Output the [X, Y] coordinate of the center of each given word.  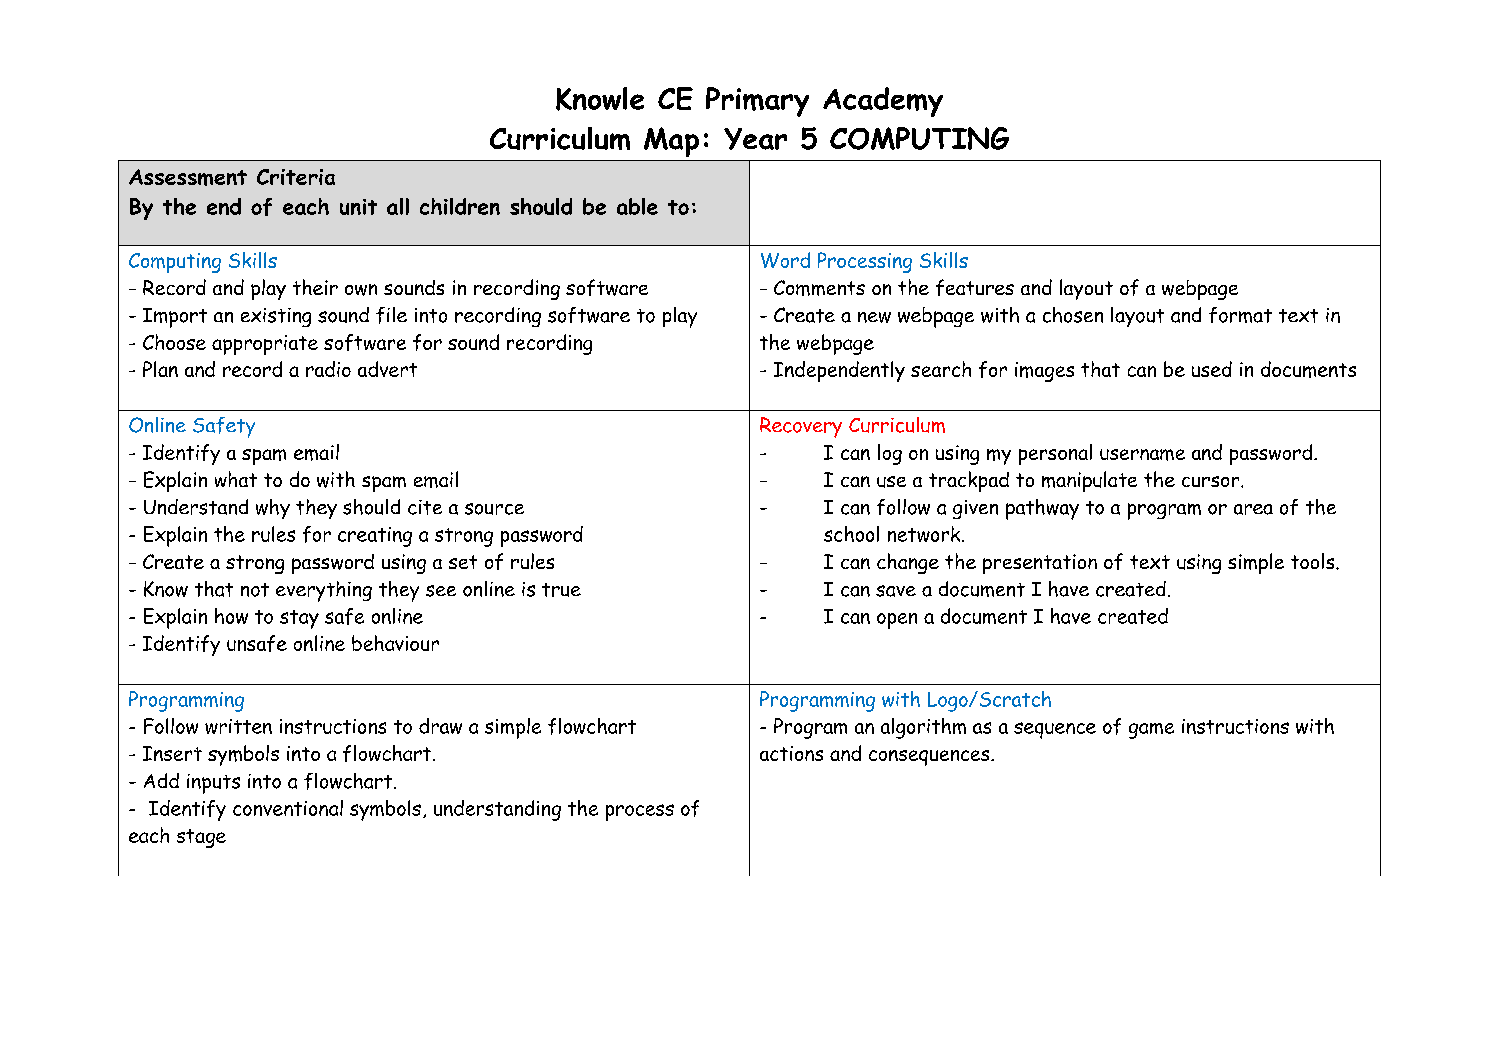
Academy [883, 102]
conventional [288, 808]
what [236, 479]
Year [755, 139]
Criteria [296, 177]
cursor [1212, 481]
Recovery [801, 427]
